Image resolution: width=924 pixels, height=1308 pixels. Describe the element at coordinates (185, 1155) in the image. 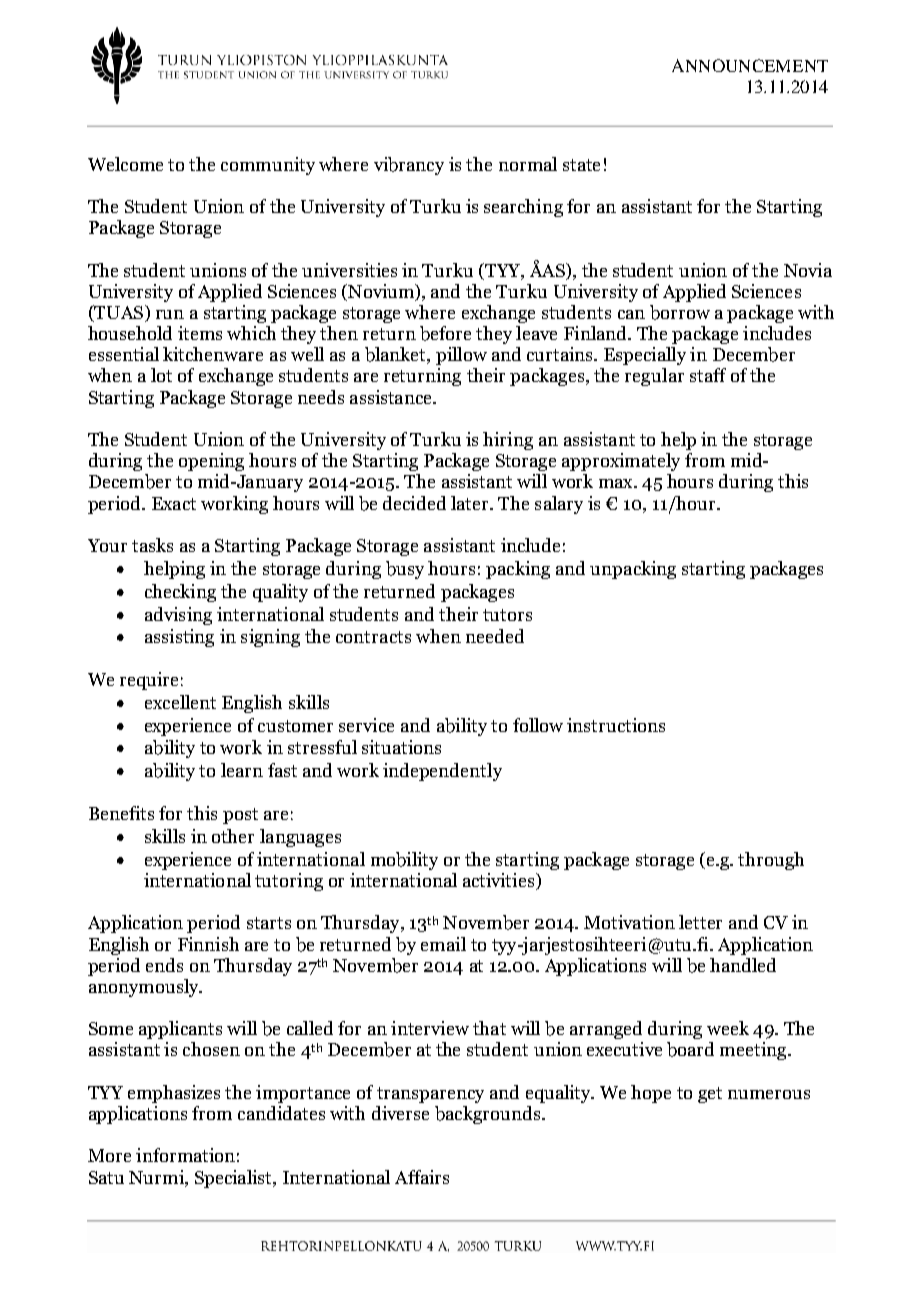

I see `information` at that location.
